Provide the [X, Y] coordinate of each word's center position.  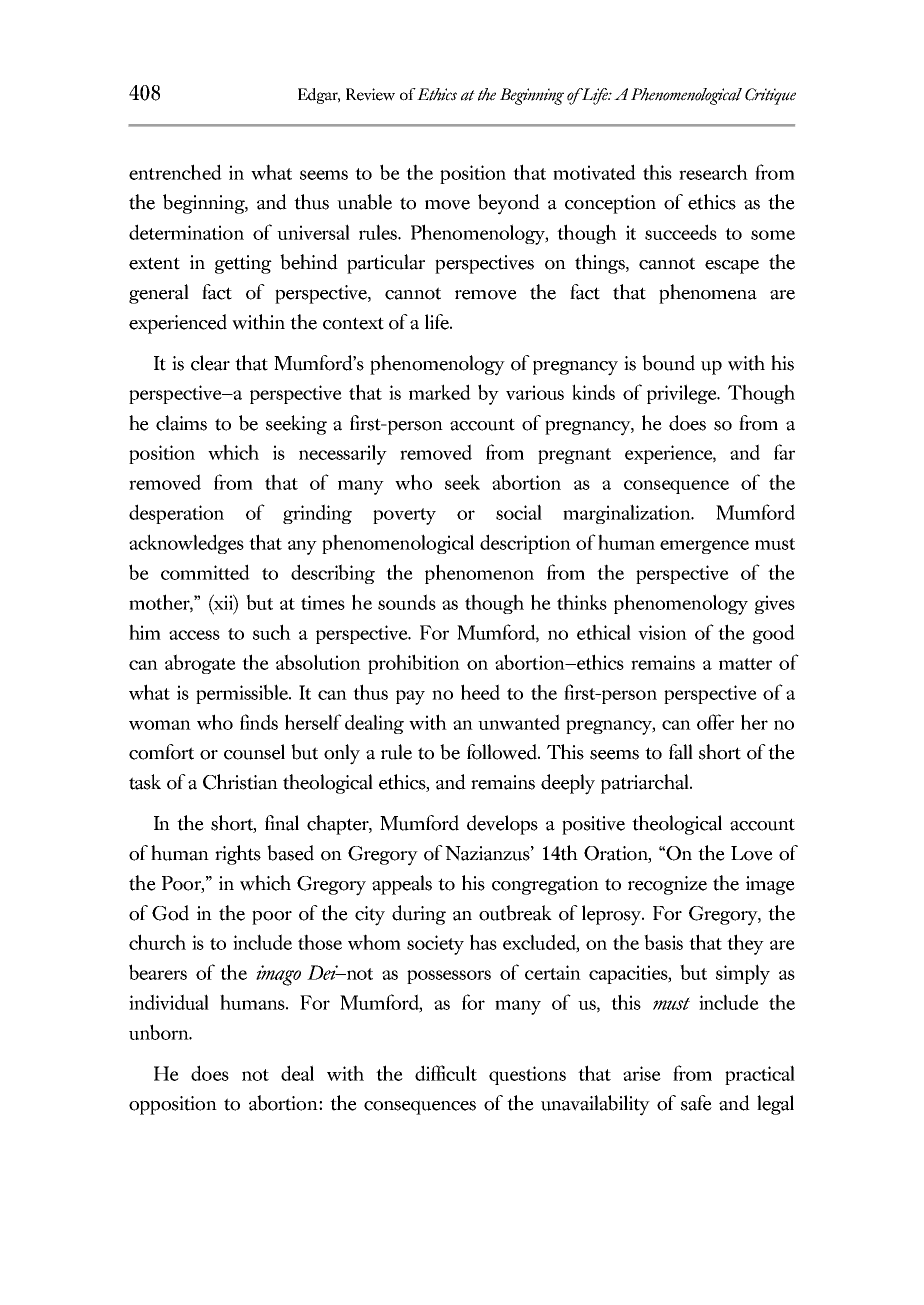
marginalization [628, 514]
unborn [160, 1032]
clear [210, 363]
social [519, 512]
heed [480, 692]
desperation [176, 514]
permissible [243, 694]
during [419, 915]
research [713, 172]
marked [440, 392]
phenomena [708, 294]
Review [370, 94]
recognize [667, 885]
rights [238, 855]
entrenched [175, 172]
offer [715, 722]
